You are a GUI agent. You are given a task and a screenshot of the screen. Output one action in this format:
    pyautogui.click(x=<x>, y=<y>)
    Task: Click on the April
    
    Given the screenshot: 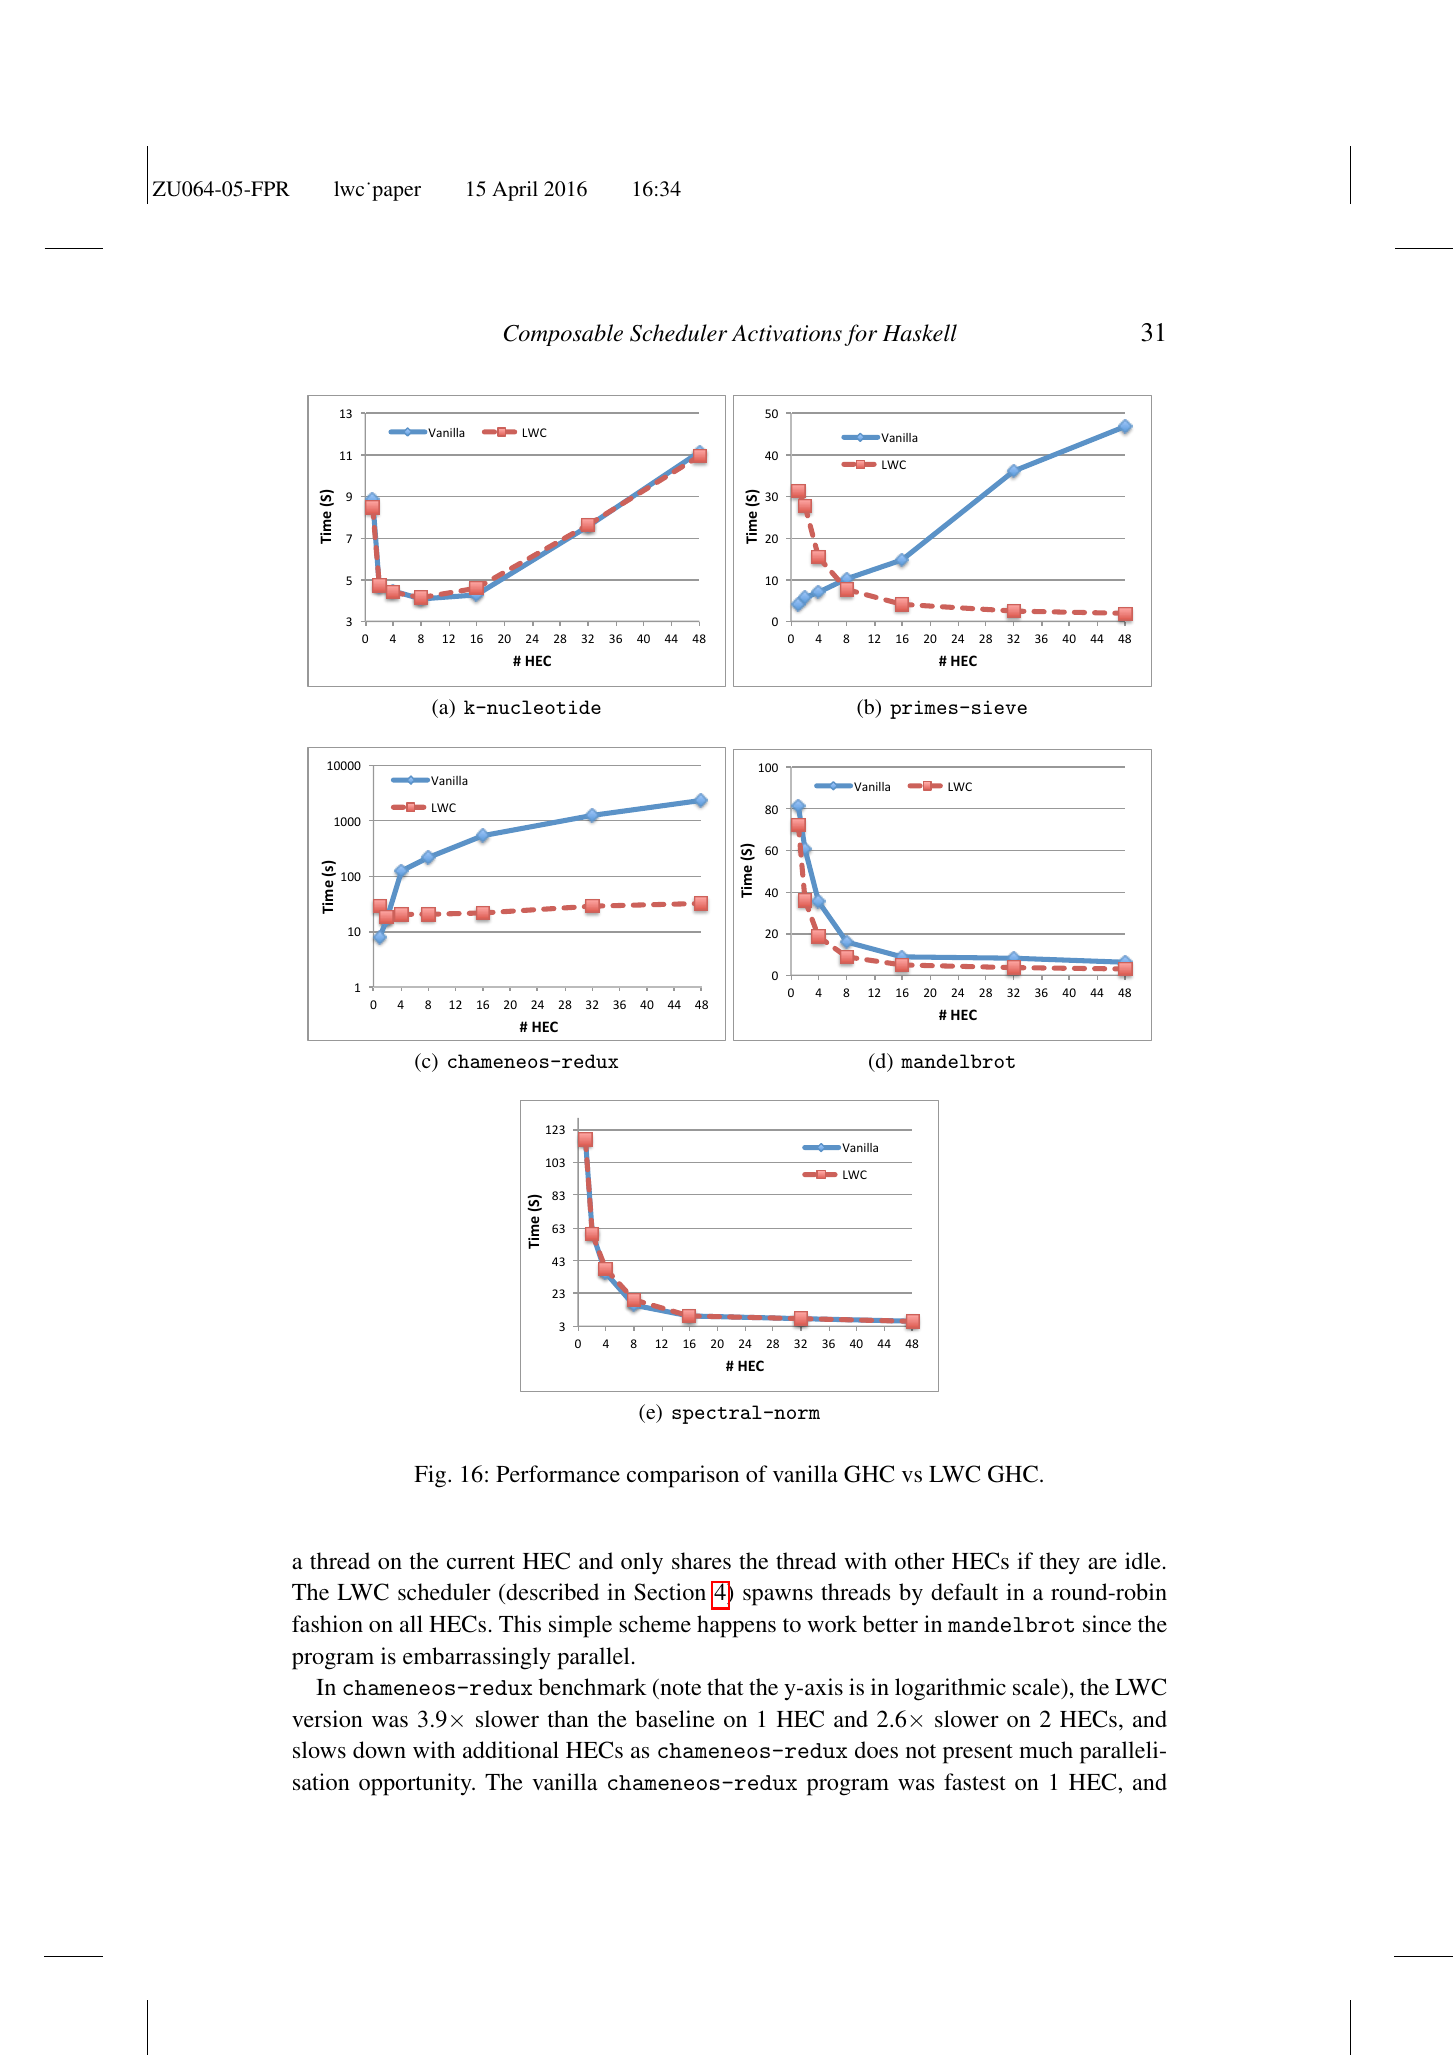 What is the action you would take?
    pyautogui.click(x=515, y=191)
